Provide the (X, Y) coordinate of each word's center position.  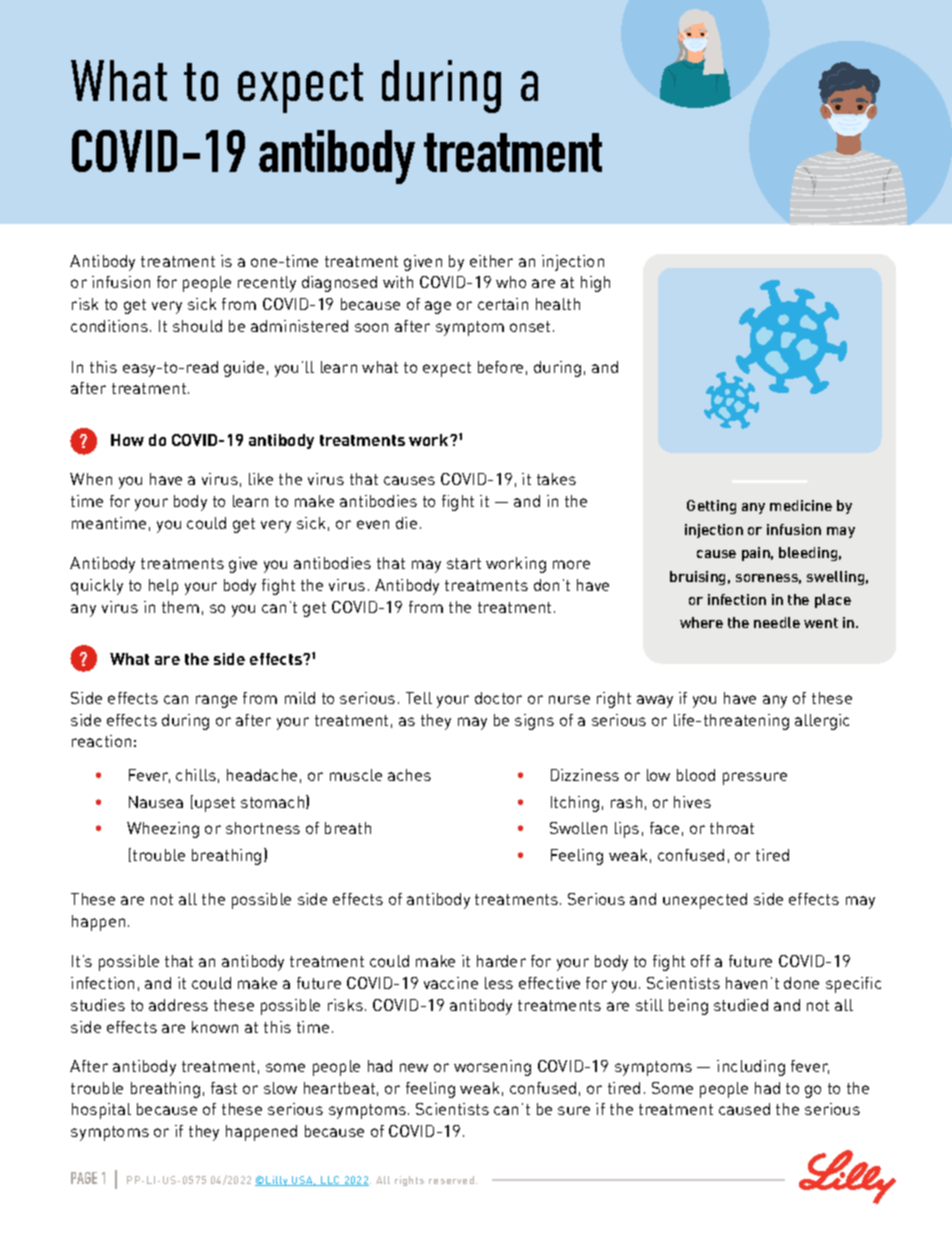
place (833, 601)
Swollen (578, 828)
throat (732, 828)
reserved (451, 1180)
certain (503, 304)
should (197, 326)
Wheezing (163, 830)
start (464, 563)
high (595, 284)
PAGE (84, 1178)
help (163, 587)
